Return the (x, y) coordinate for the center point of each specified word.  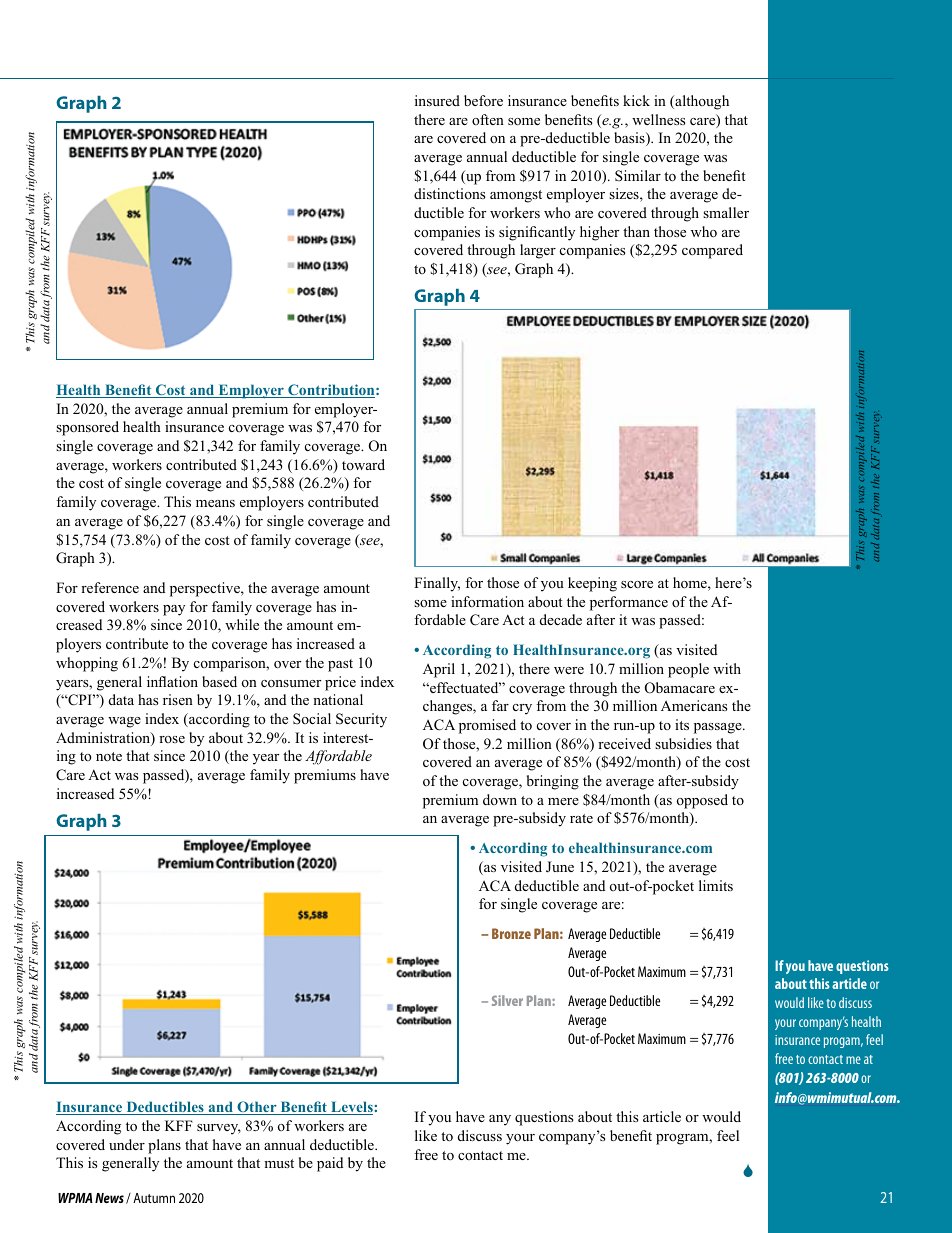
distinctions (449, 193)
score (637, 585)
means (215, 503)
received (624, 743)
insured (437, 100)
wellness (658, 119)
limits (716, 885)
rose (172, 739)
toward (363, 464)
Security (361, 720)
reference (110, 587)
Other (257, 1108)
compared (712, 251)
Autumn (154, 1198)
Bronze (511, 933)
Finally (437, 584)
